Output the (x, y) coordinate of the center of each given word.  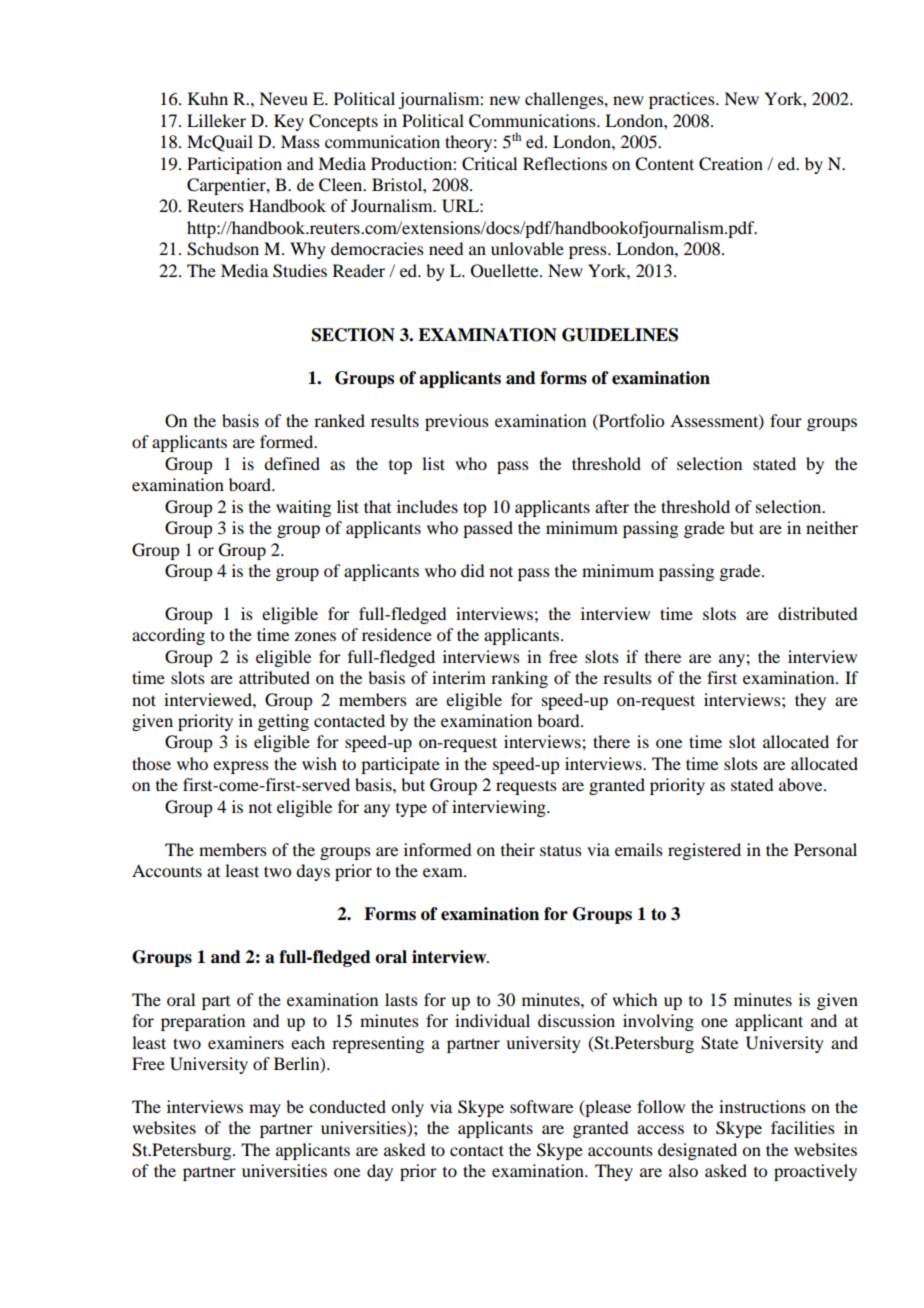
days (313, 872)
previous (457, 422)
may (265, 1110)
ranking (519, 679)
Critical (489, 164)
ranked (339, 420)
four (786, 420)
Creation (731, 164)
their (518, 849)
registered (704, 851)
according (168, 636)
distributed (817, 613)
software (541, 1106)
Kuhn (208, 98)
